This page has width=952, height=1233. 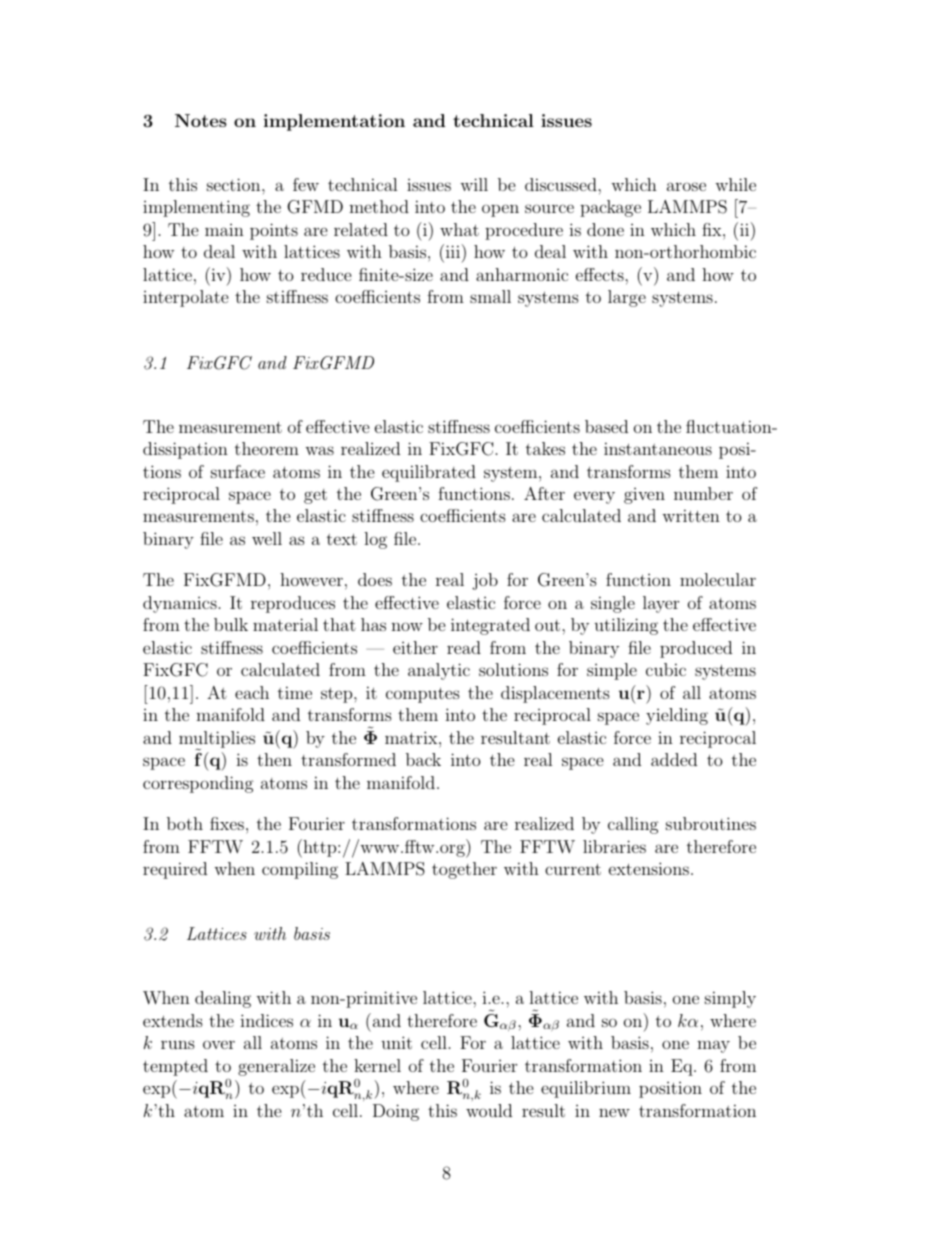 I want to click on section, so click(x=235, y=184).
